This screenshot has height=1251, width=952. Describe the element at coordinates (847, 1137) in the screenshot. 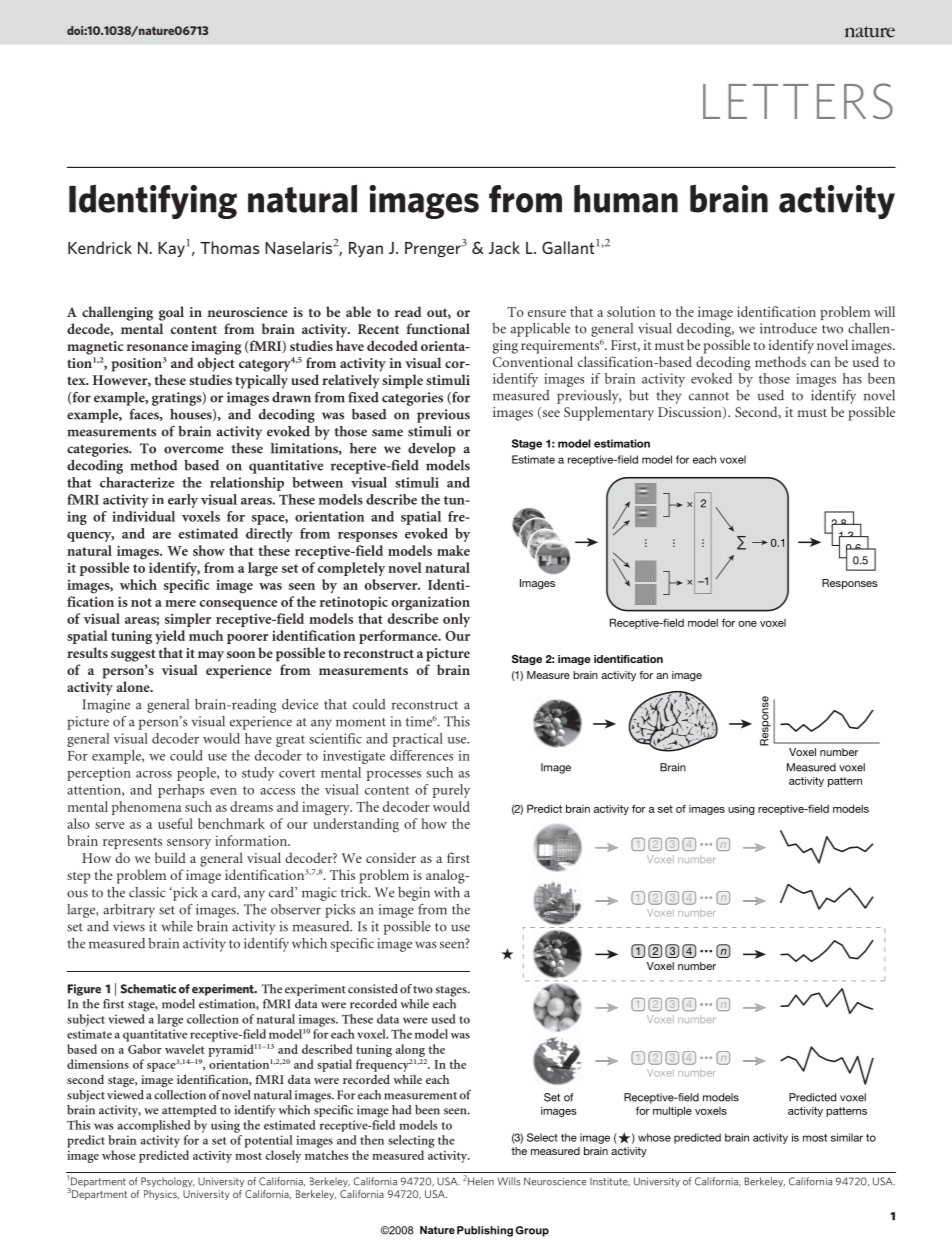

I see `similar` at that location.
